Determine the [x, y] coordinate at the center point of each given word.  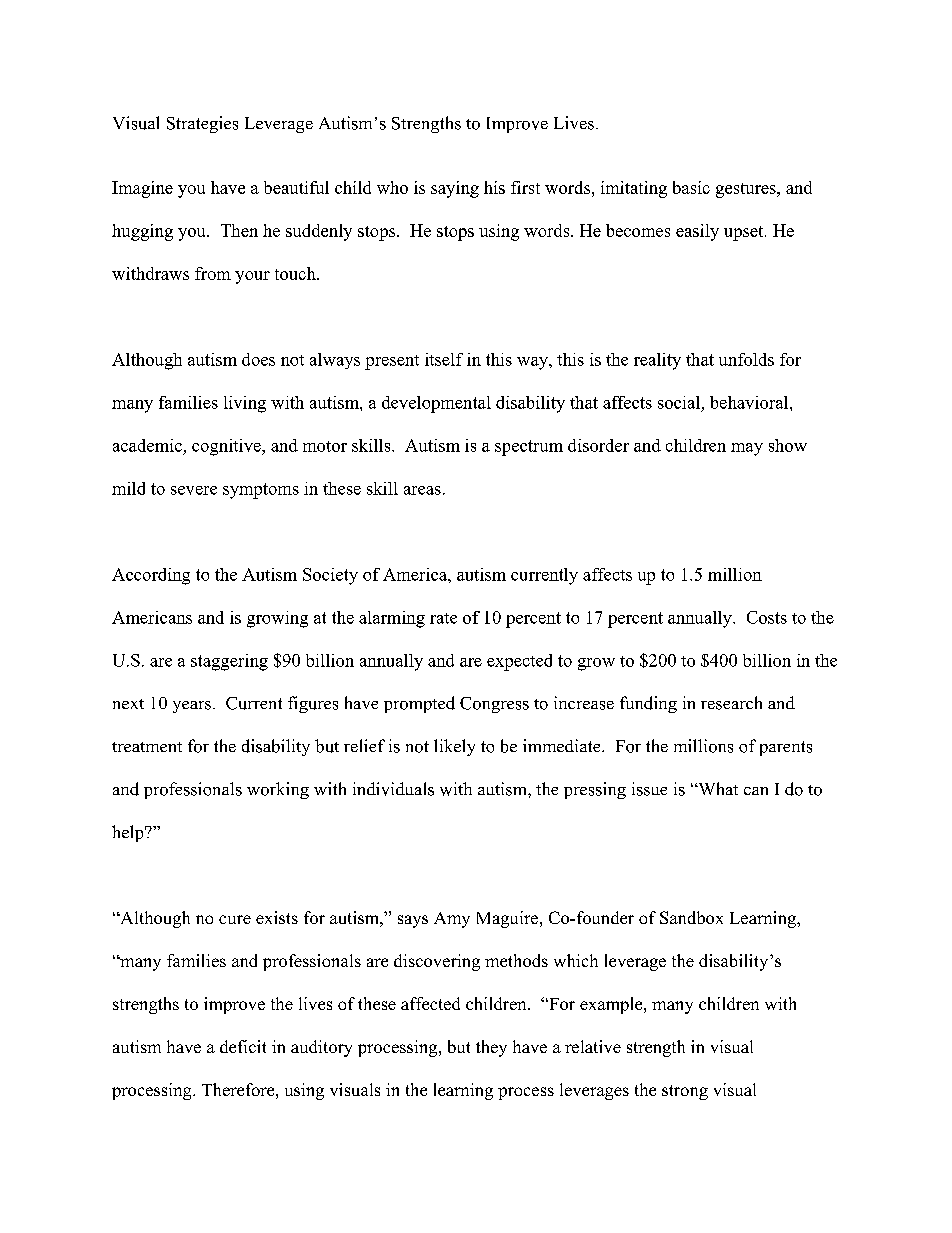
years [192, 707]
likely [454, 747]
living [245, 404]
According [151, 576]
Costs [767, 617]
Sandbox [691, 917]
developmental [436, 404]
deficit [243, 1046]
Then [239, 230]
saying [455, 189]
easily [697, 232]
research [731, 703]
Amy [452, 920]
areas [422, 490]
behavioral [750, 402]
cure [235, 919]
